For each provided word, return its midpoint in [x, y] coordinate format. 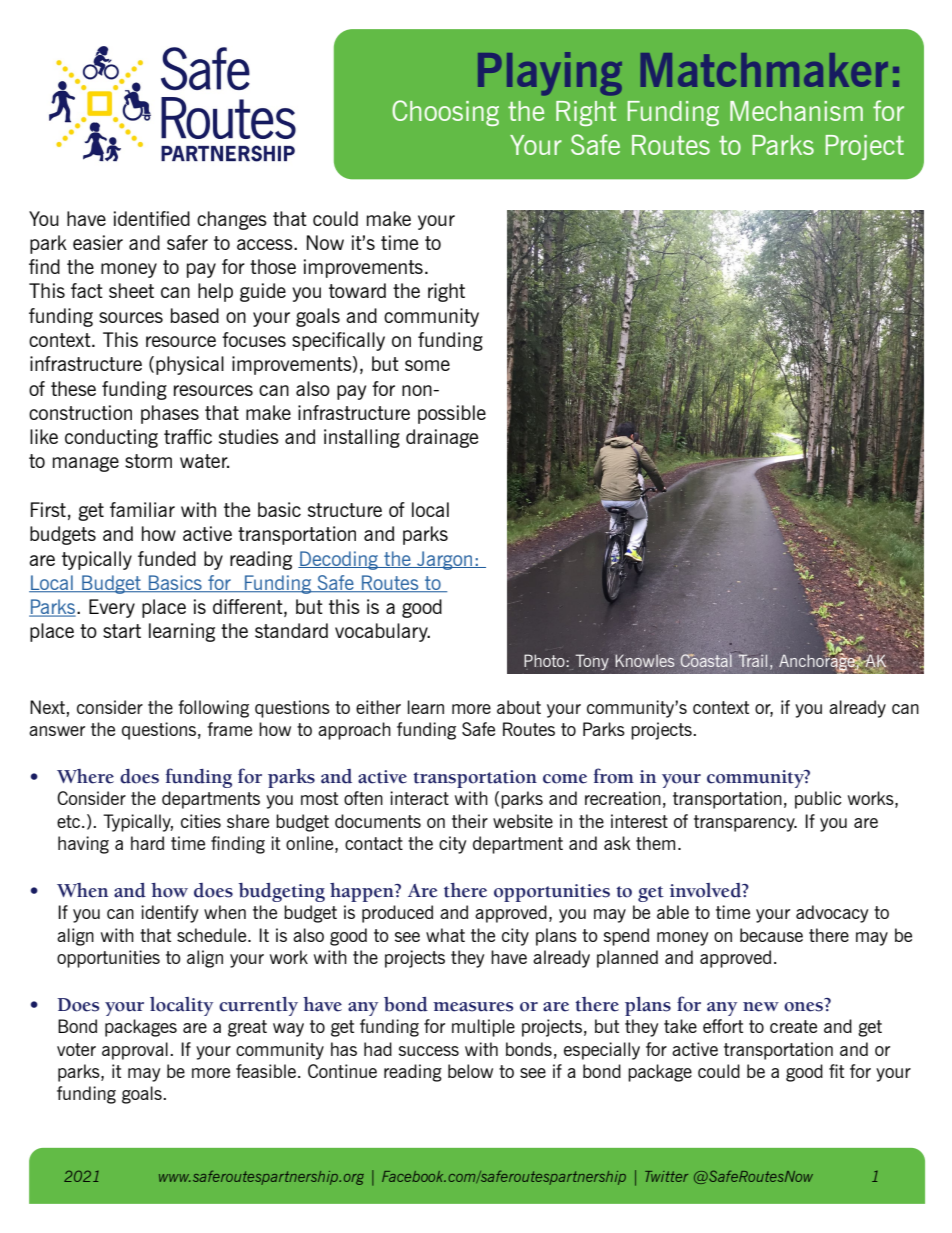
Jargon [445, 560]
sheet [131, 290]
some [427, 365]
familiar [142, 509]
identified [152, 218]
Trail [753, 660]
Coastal [706, 660]
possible [452, 414]
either [378, 707]
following [213, 709]
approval [135, 1051]
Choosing [445, 113]
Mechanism [796, 111]
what [445, 935]
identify [170, 914]
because [771, 935]
